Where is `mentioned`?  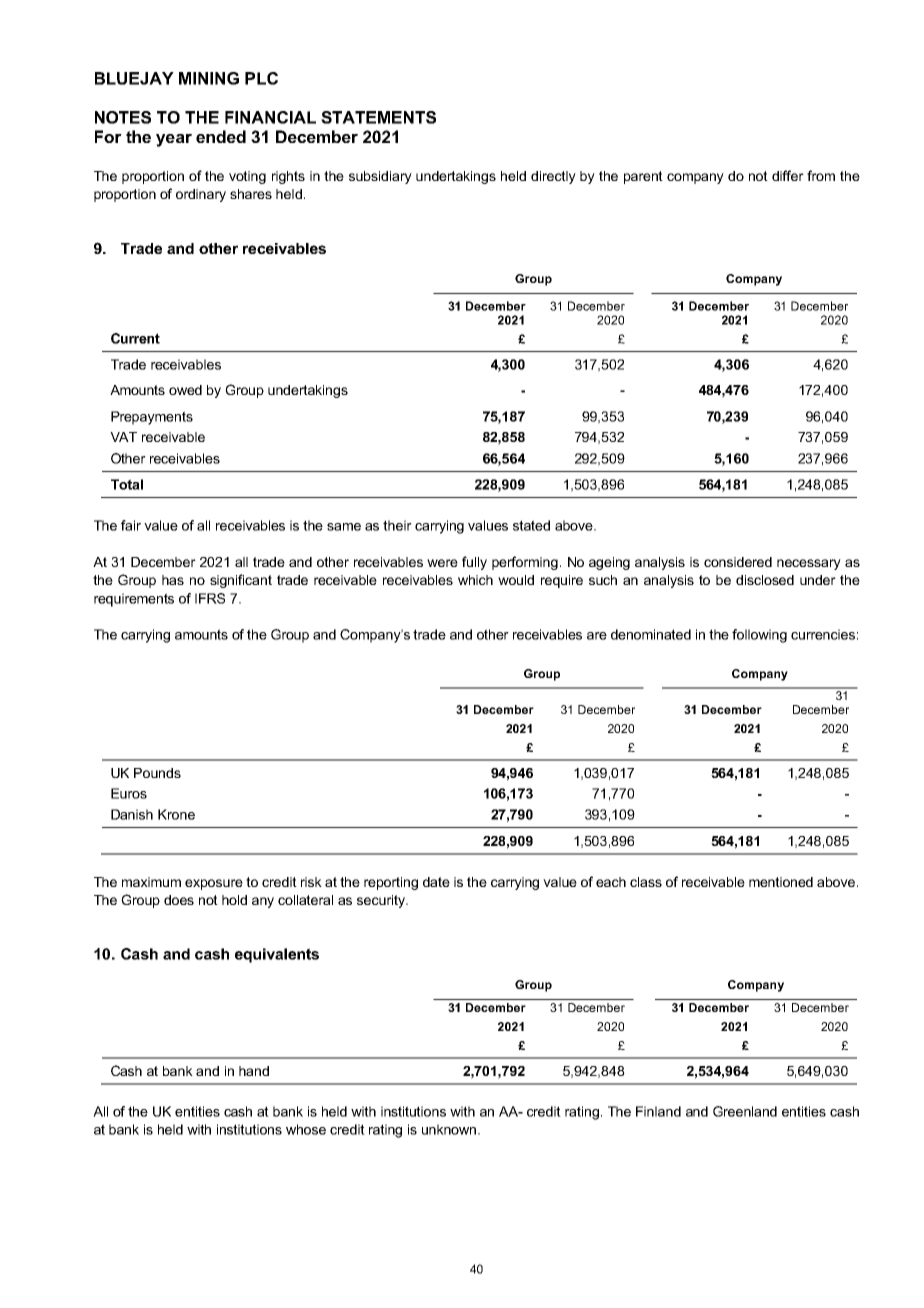 mentioned is located at coordinates (781, 882).
